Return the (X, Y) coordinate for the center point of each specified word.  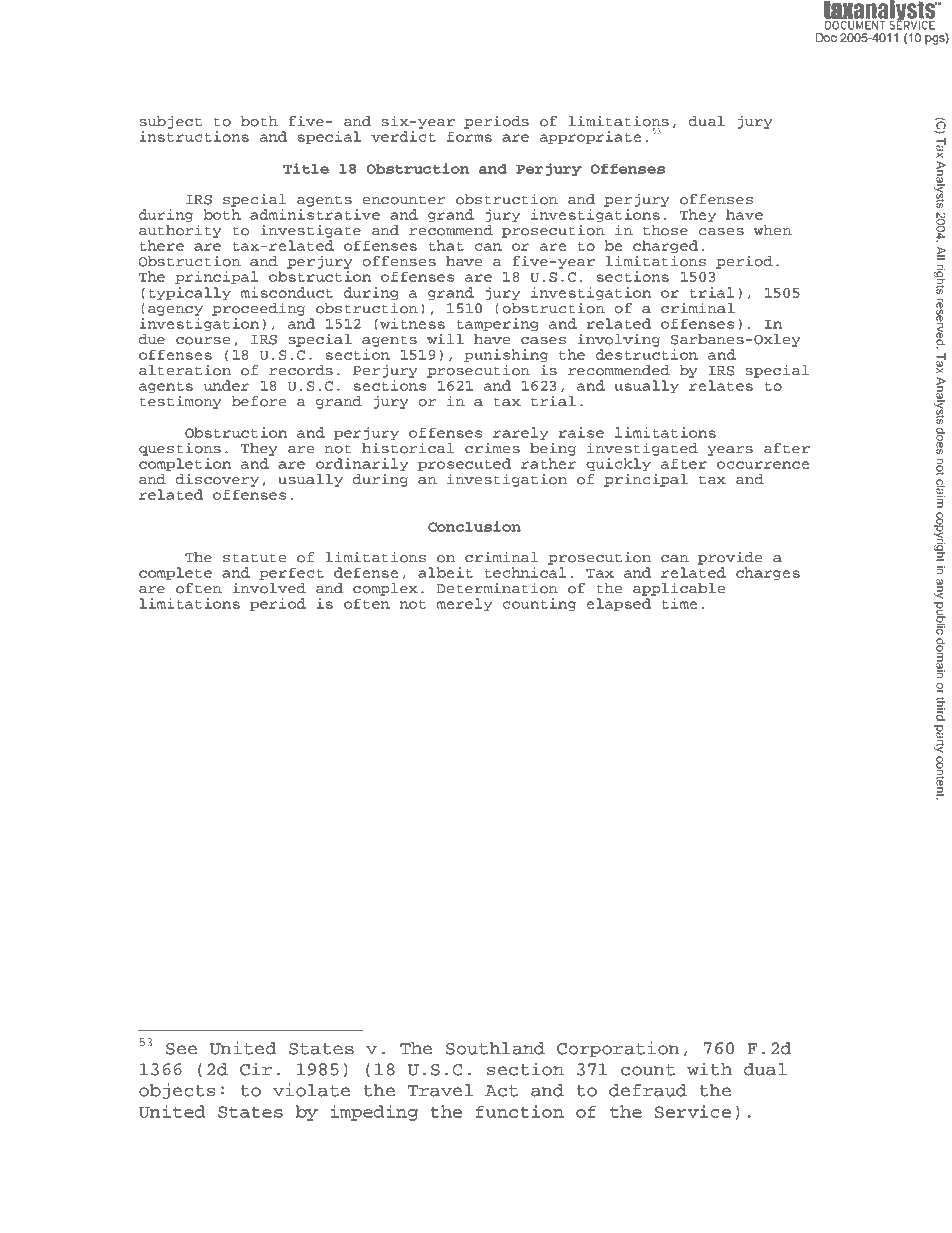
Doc (826, 37)
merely (464, 604)
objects (177, 1091)
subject (171, 122)
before (259, 401)
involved (269, 588)
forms (469, 137)
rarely (521, 433)
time (679, 603)
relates (721, 385)
